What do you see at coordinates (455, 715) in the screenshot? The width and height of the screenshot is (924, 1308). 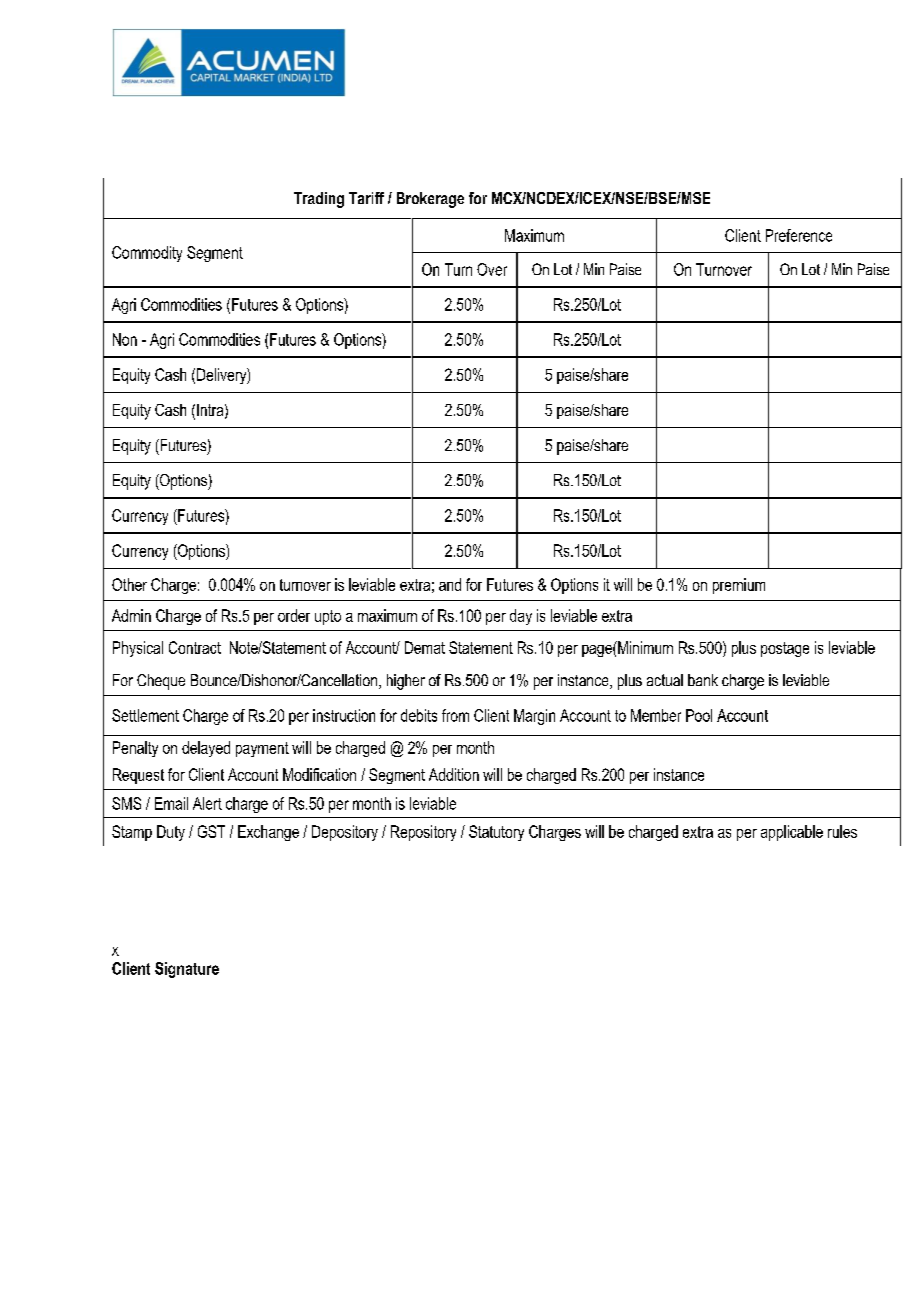 I see `from` at bounding box center [455, 715].
